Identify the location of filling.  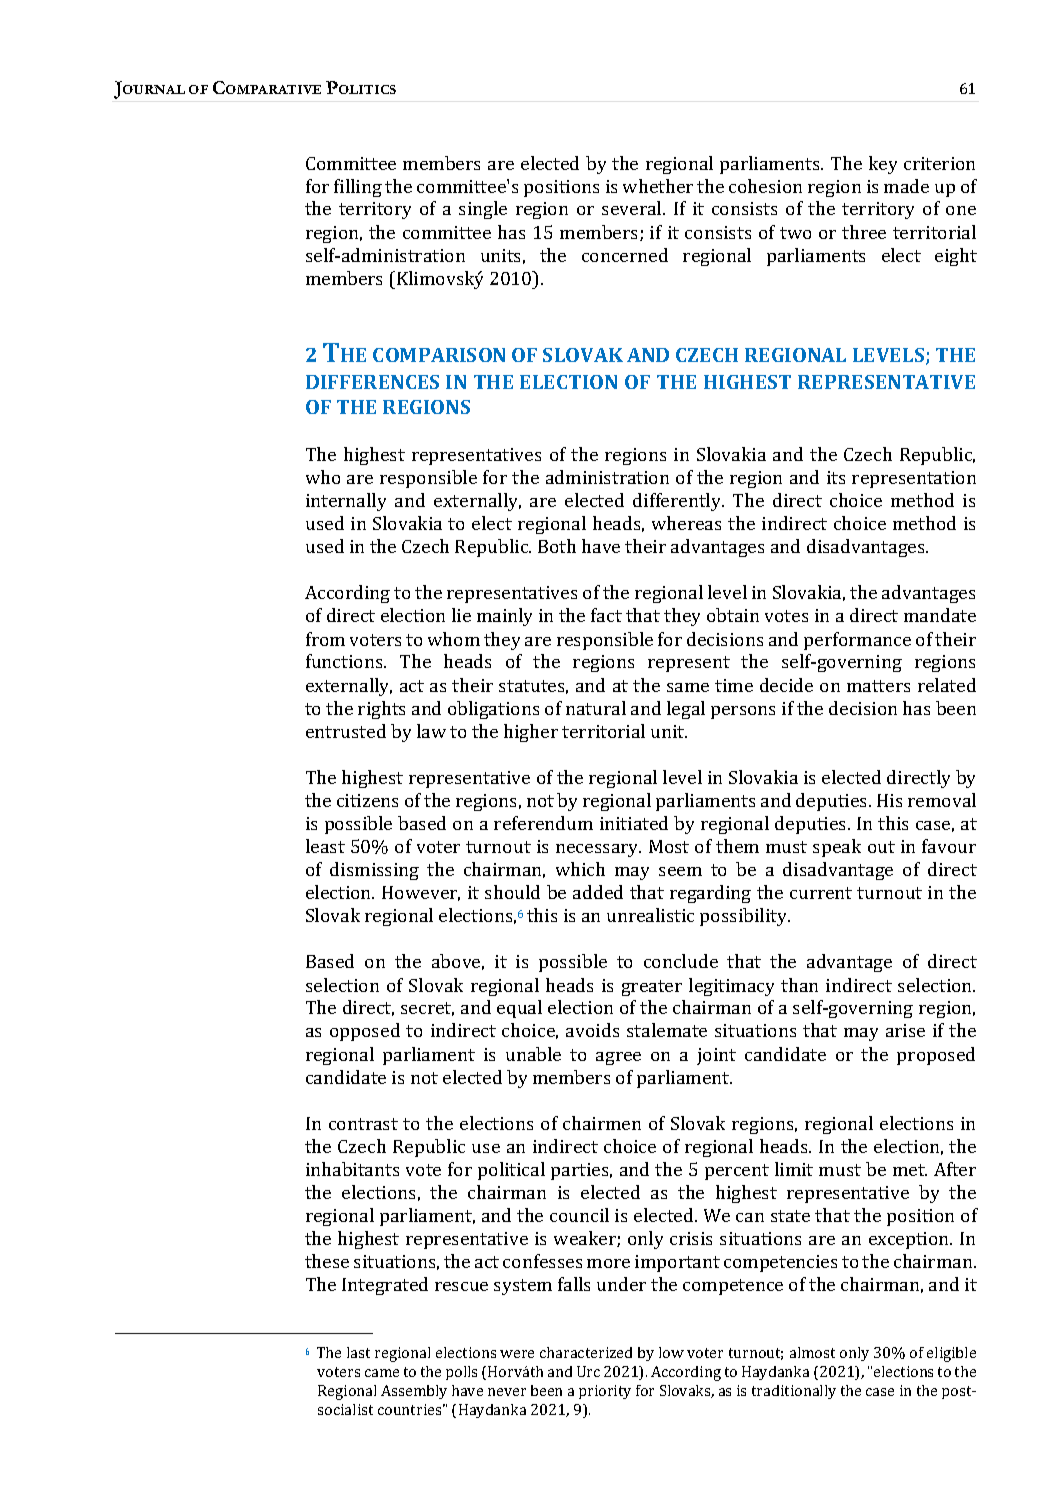
(358, 188).
